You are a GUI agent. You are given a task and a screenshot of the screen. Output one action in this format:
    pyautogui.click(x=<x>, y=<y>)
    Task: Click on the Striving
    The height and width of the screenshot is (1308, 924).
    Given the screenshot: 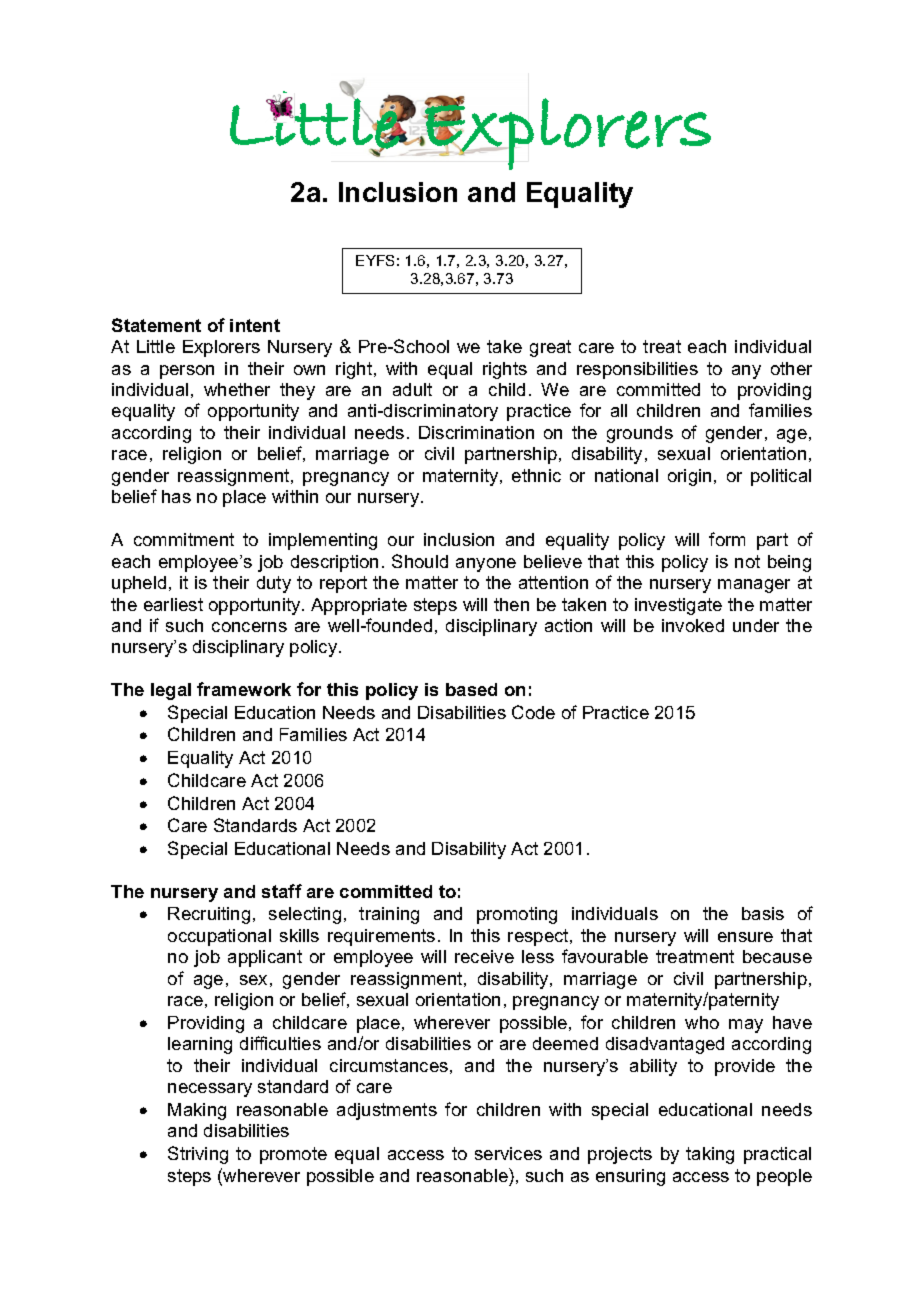 What is the action you would take?
    pyautogui.click(x=198, y=1155)
